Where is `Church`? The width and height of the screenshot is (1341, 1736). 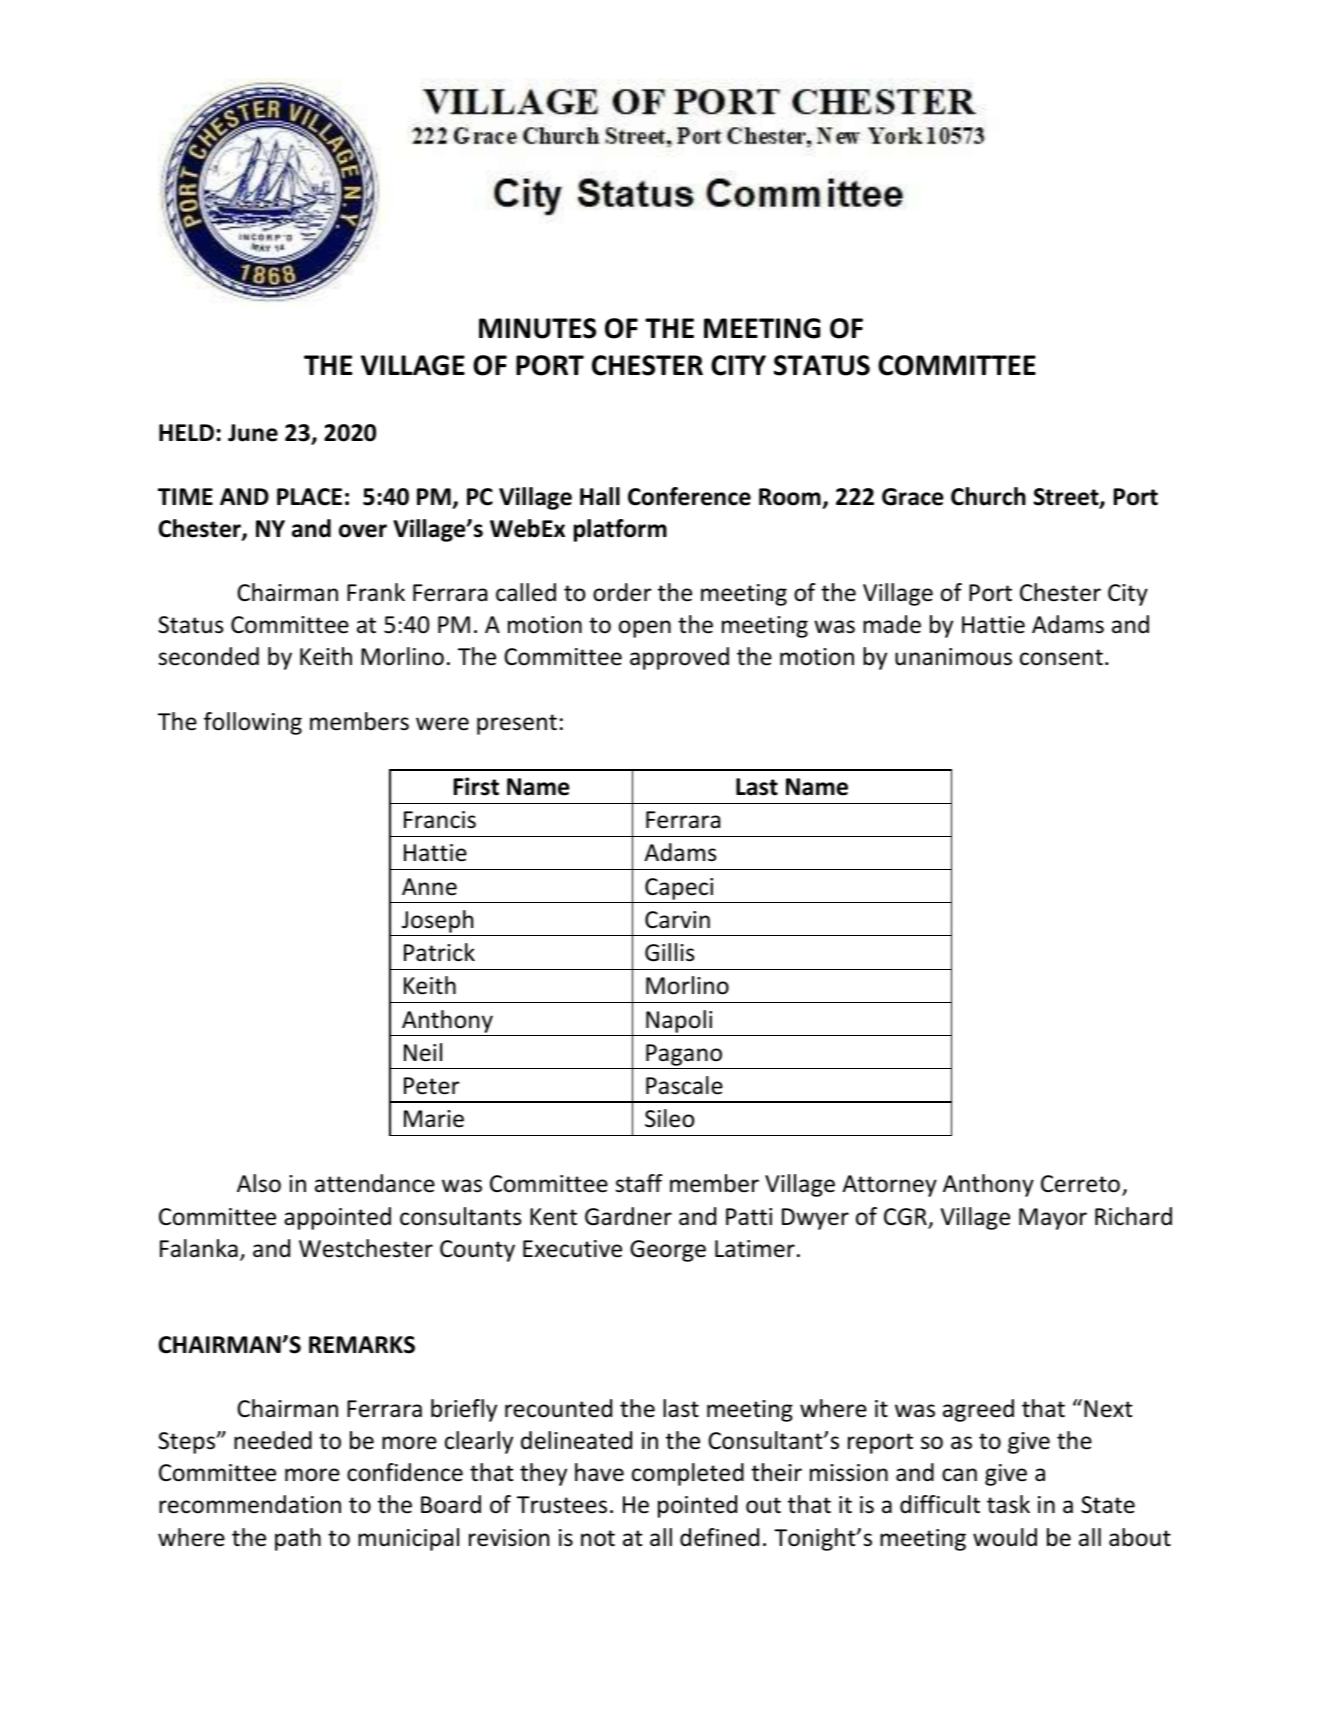
Church is located at coordinates (988, 496).
